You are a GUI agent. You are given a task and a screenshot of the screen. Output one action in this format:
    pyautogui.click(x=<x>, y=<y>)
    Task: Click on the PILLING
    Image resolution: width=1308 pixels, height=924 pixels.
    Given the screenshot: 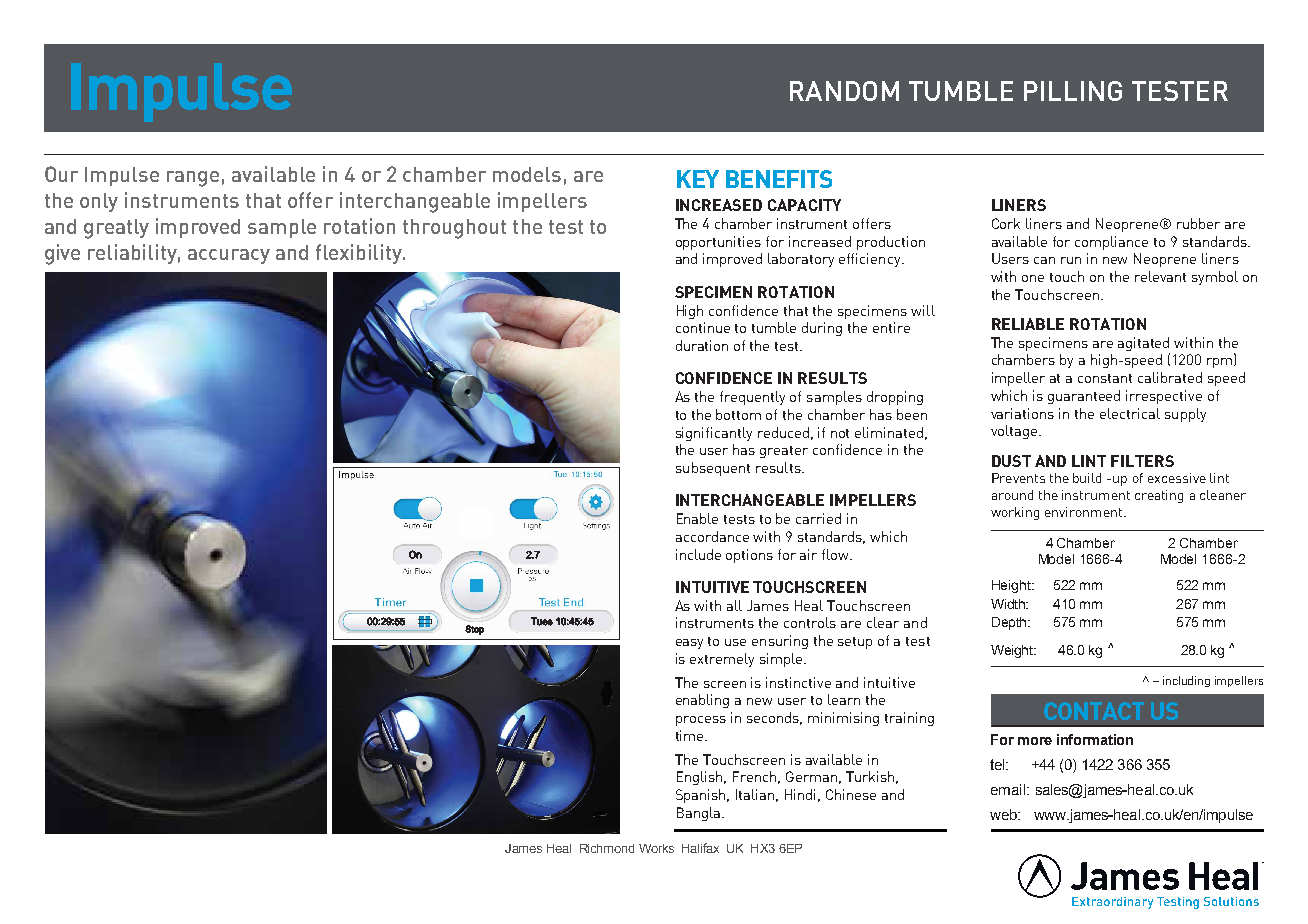 What is the action you would take?
    pyautogui.click(x=1073, y=91)
